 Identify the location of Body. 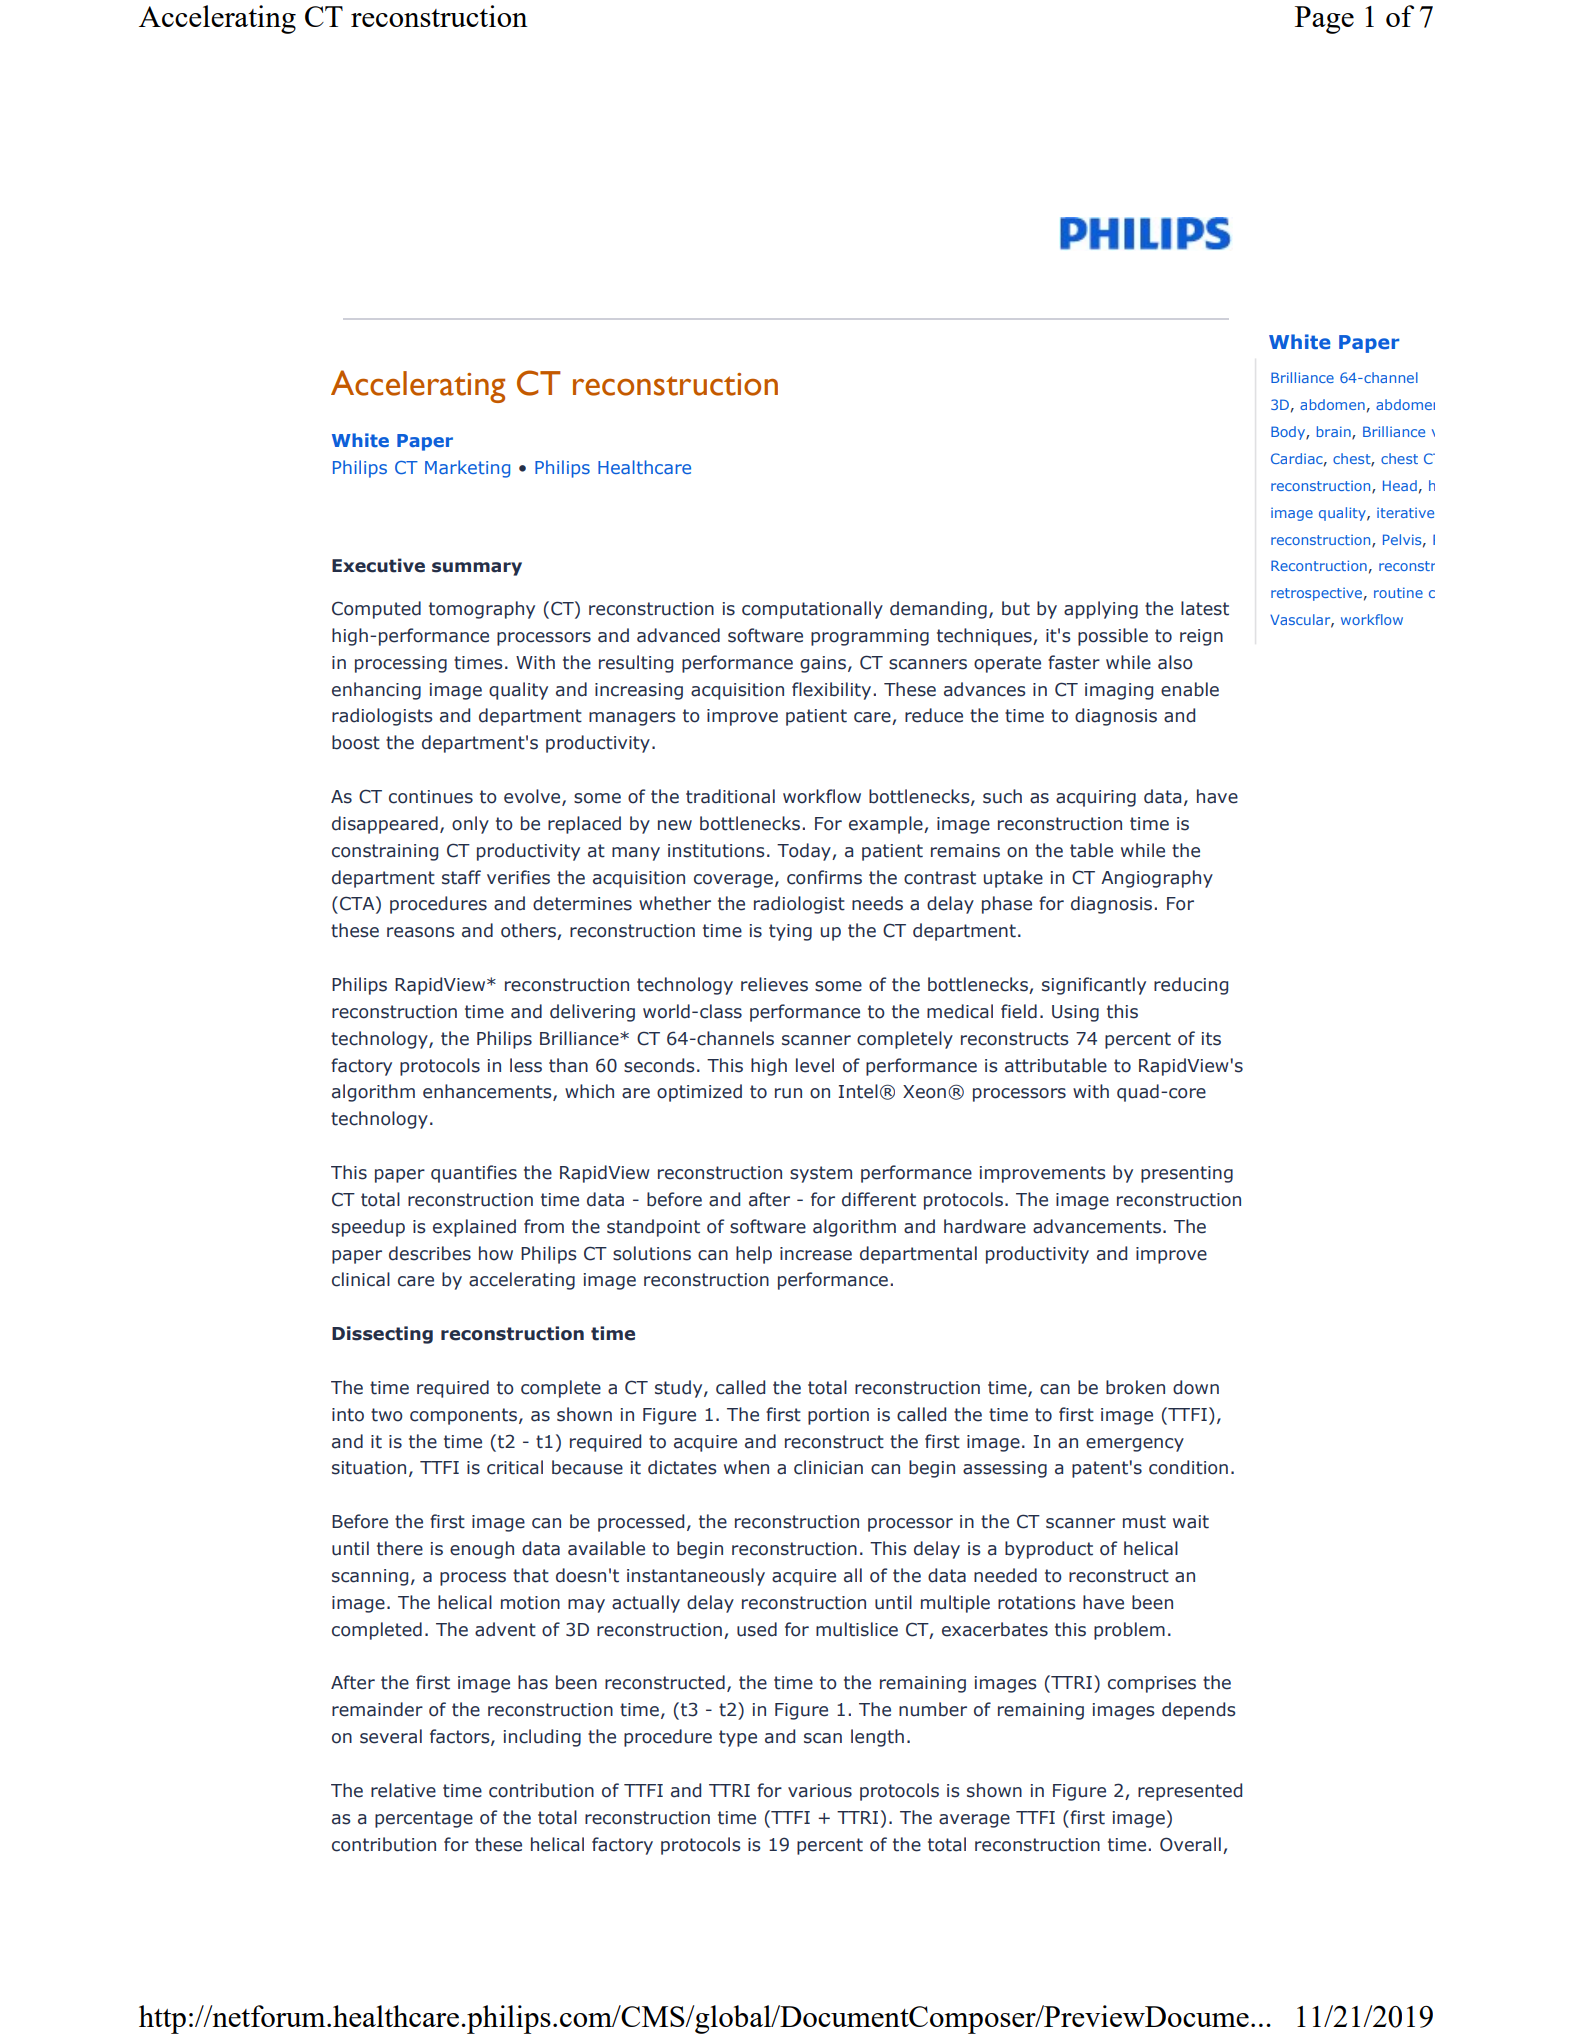
(1289, 433).
